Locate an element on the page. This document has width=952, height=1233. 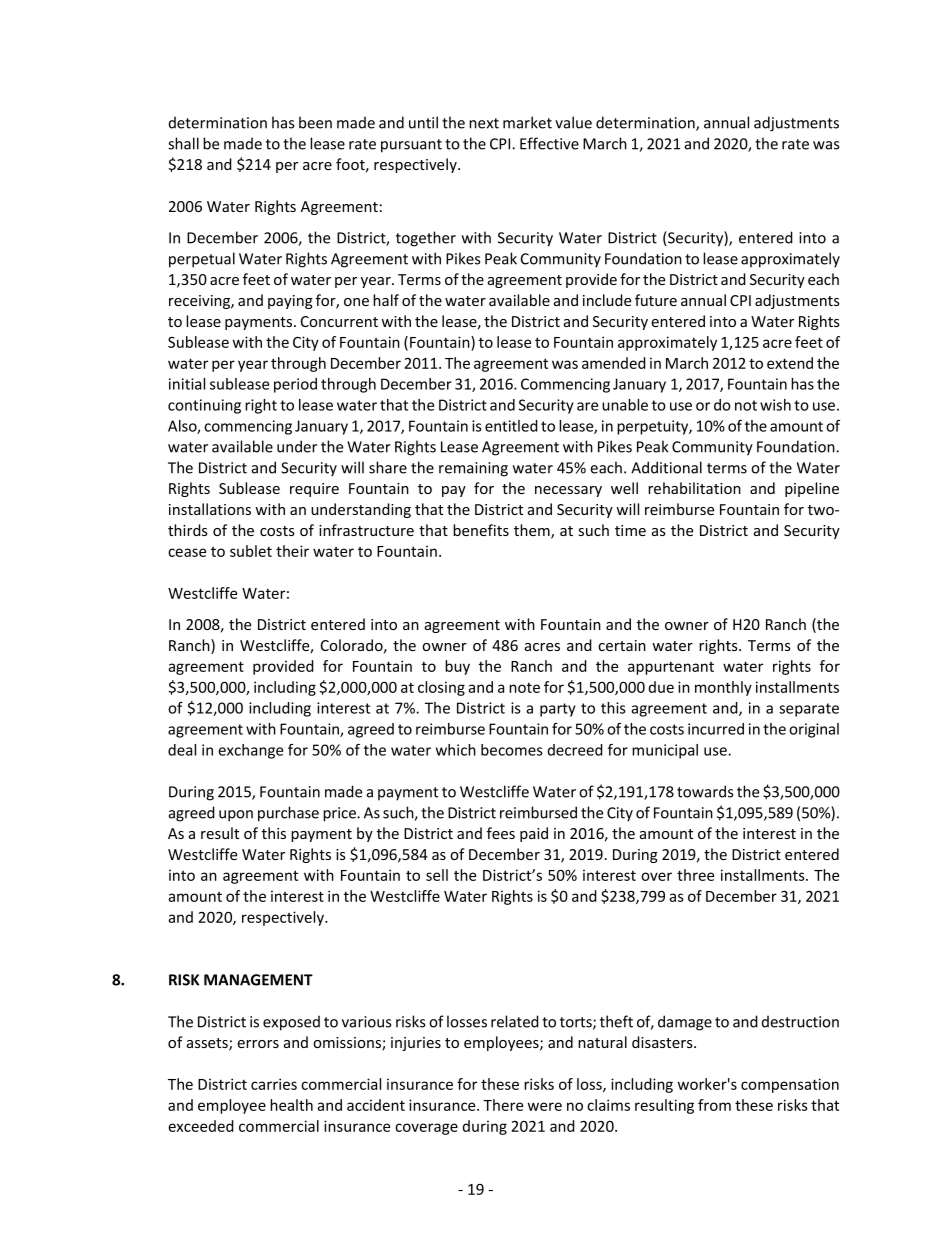
exchange is located at coordinates (250, 751).
